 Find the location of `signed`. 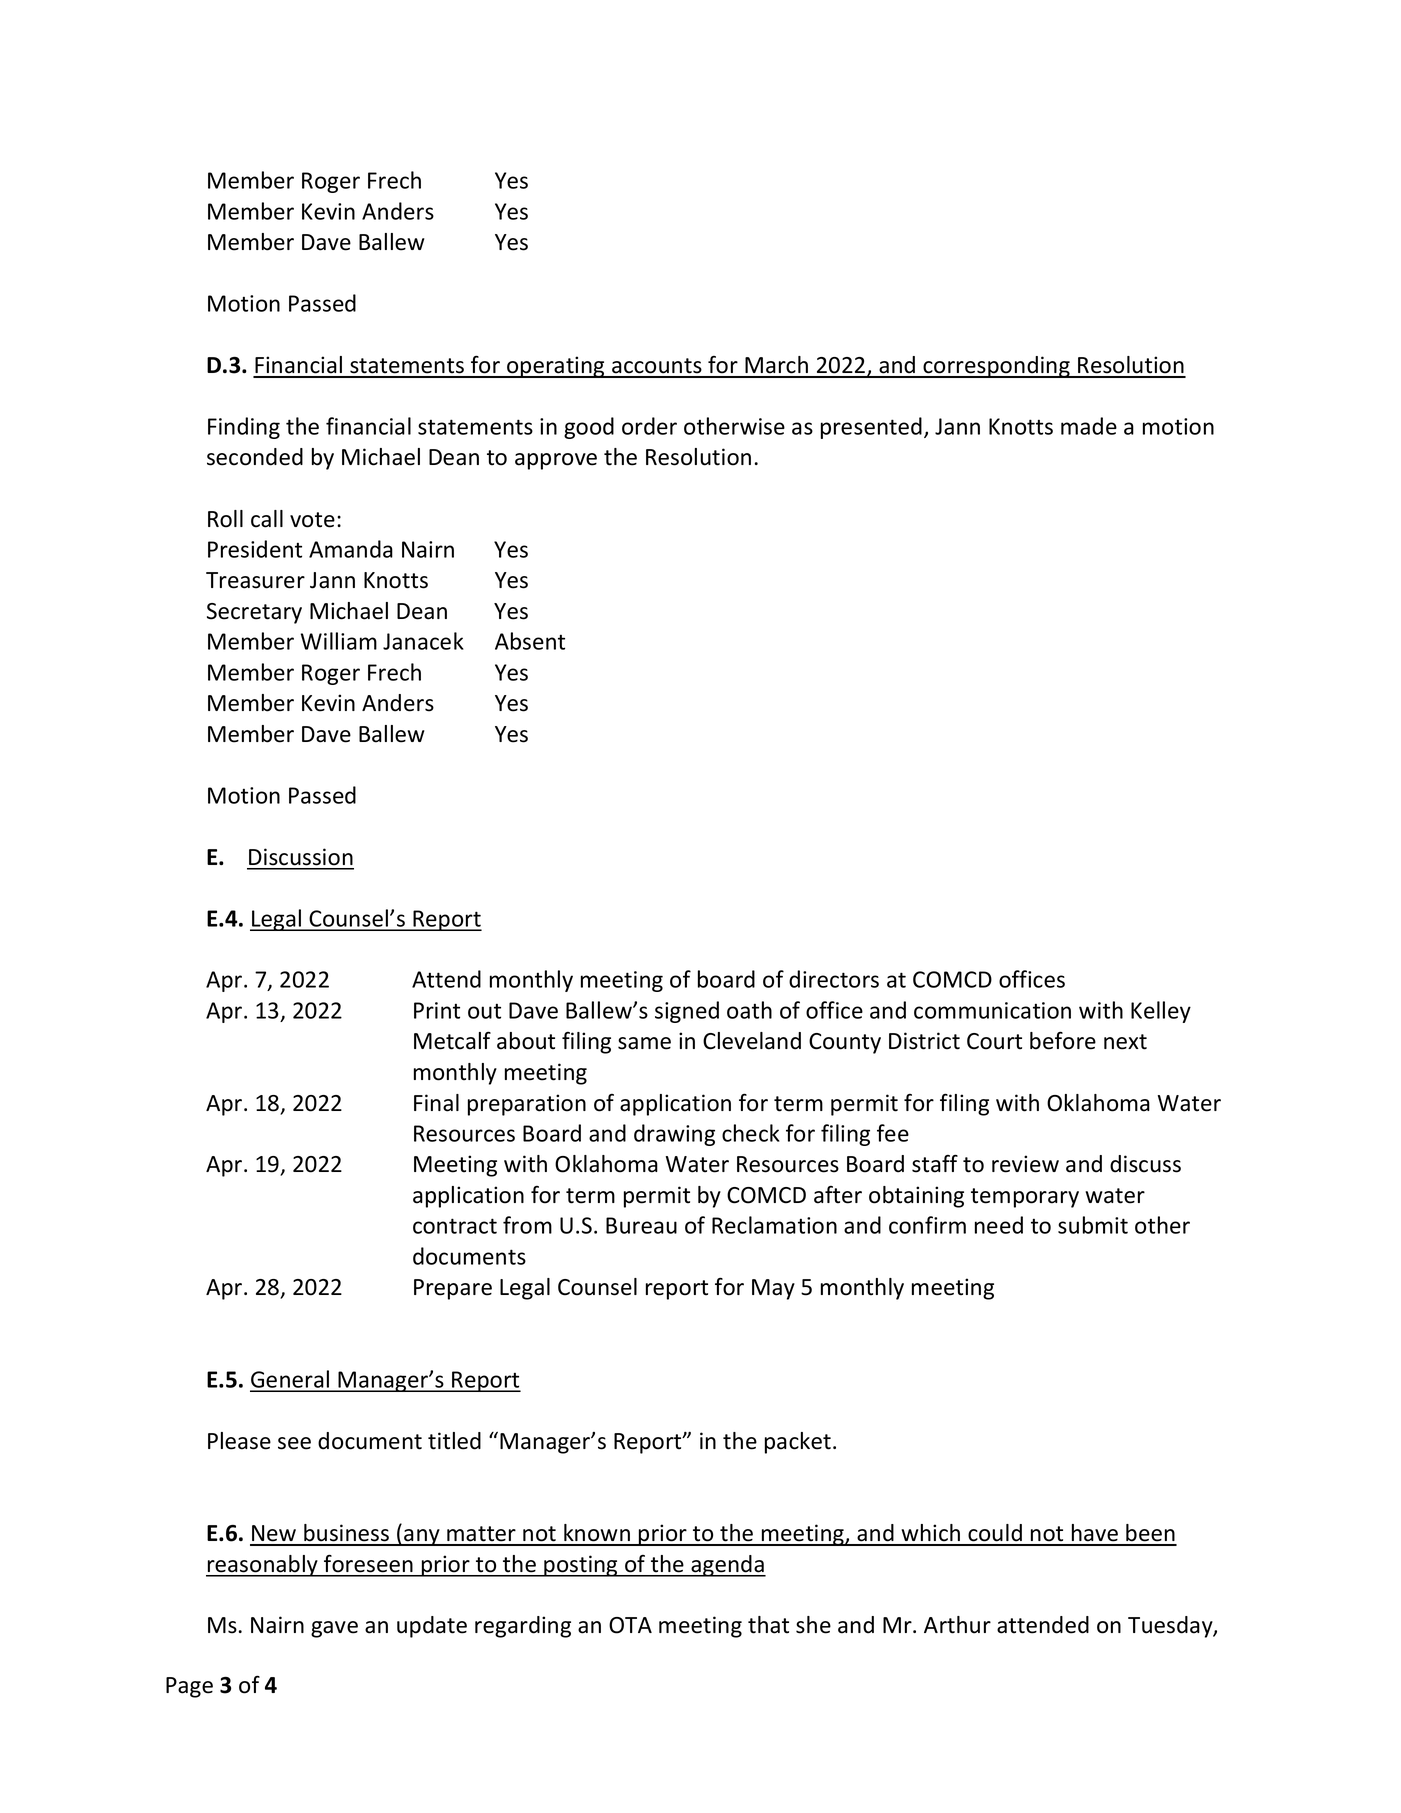

signed is located at coordinates (687, 1012).
